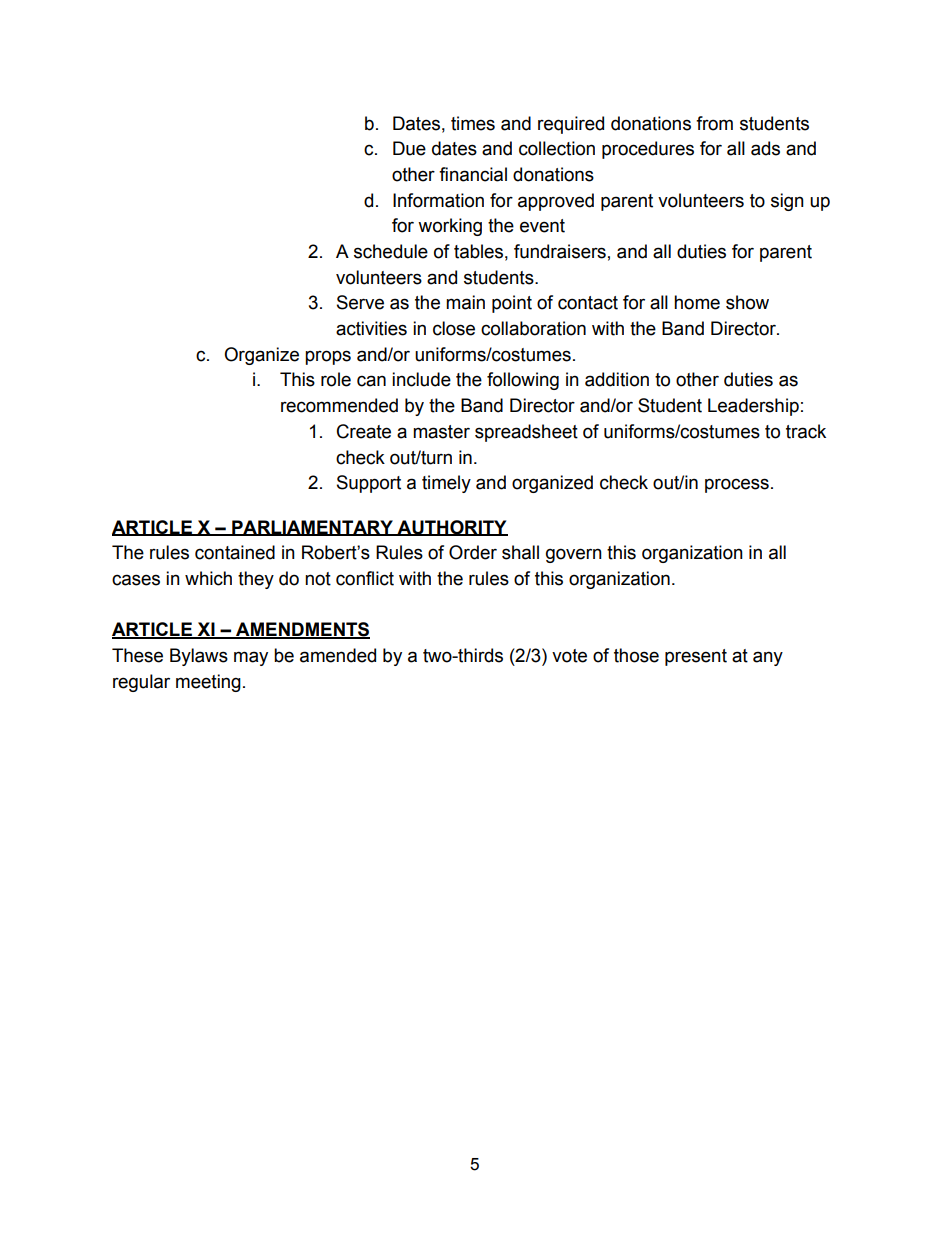 Image resolution: width=952 pixels, height=1233 pixels. I want to click on from, so click(714, 123).
